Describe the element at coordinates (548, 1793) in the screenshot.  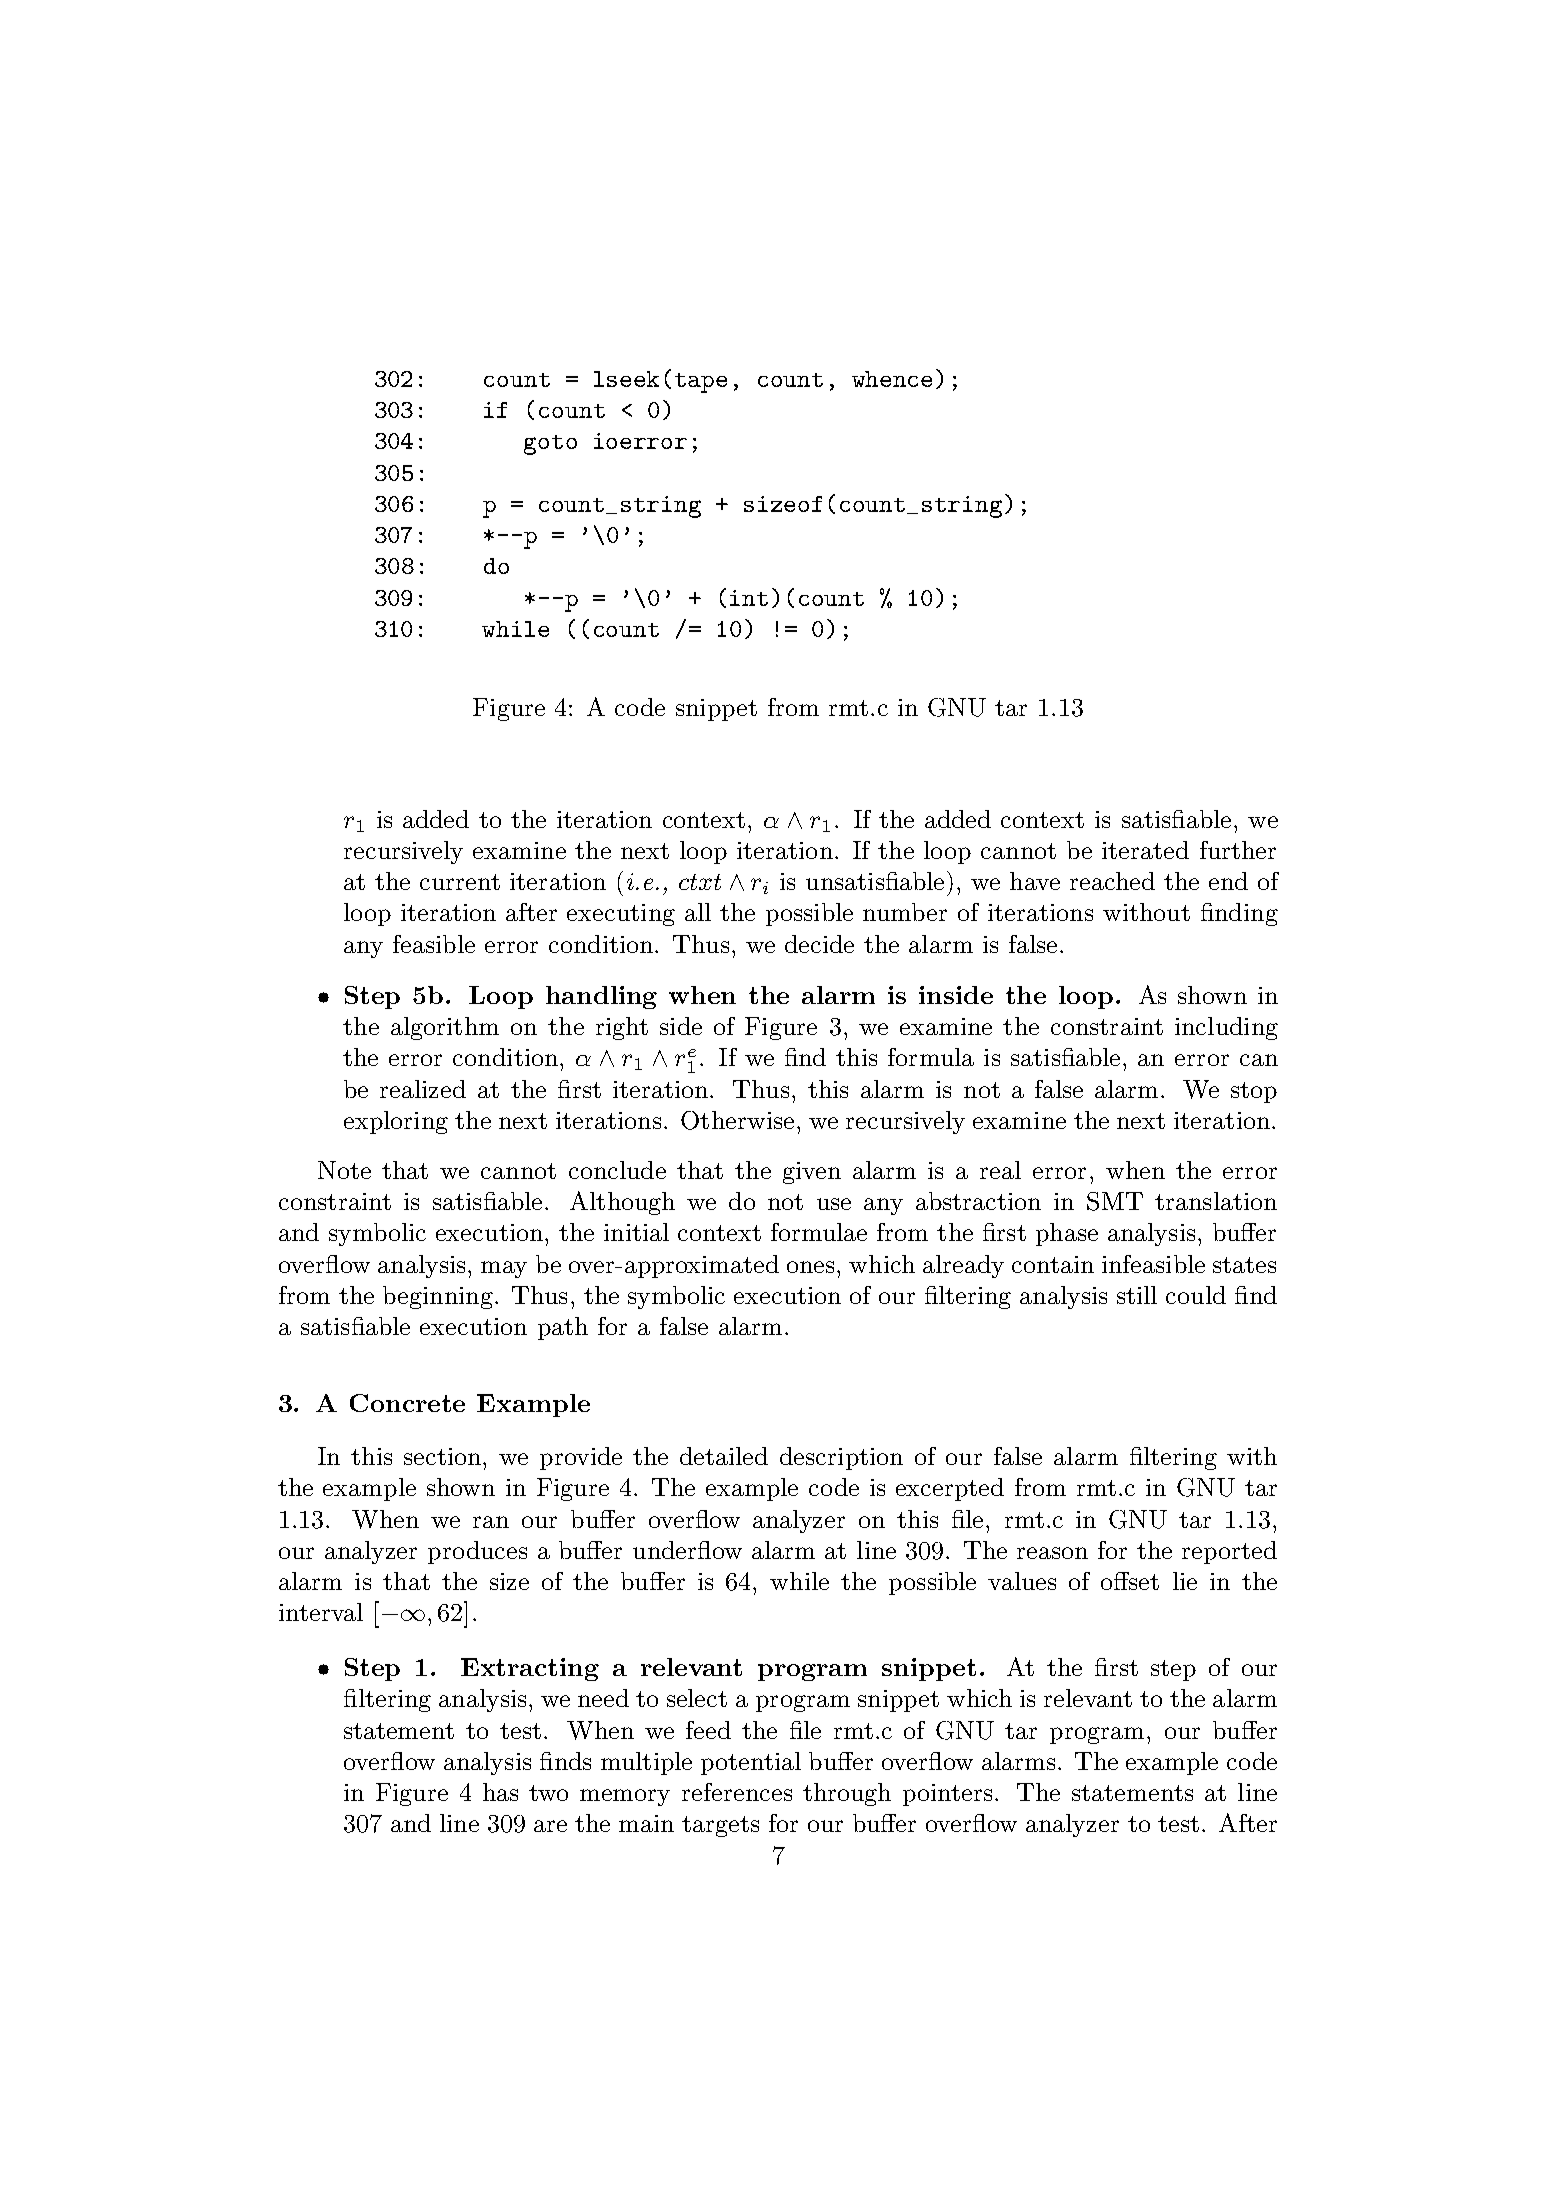
I see `two` at that location.
